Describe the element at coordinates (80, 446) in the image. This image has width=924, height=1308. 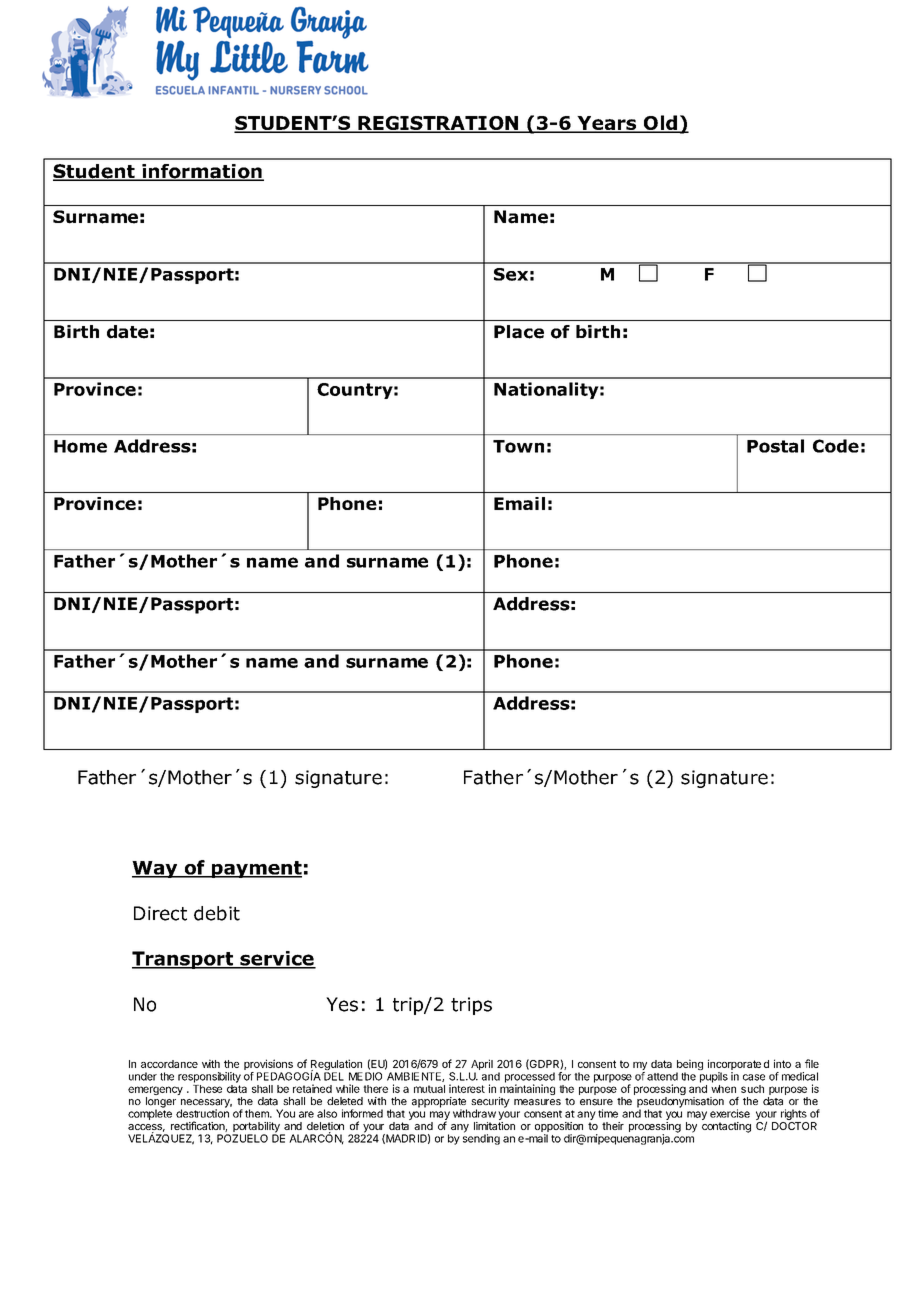
I see `Home` at that location.
